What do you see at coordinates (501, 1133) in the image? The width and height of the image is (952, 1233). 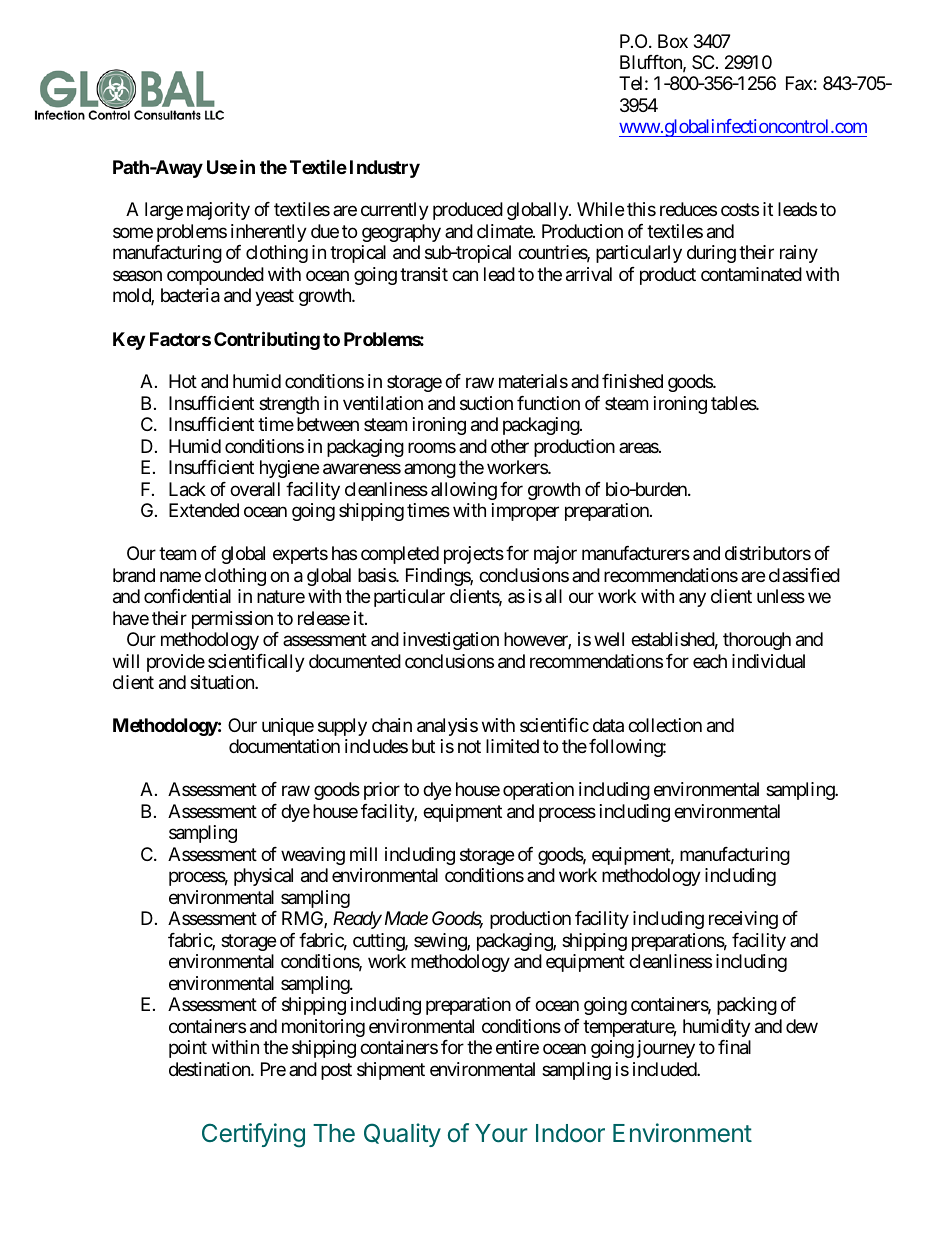 I see `Your` at bounding box center [501, 1133].
